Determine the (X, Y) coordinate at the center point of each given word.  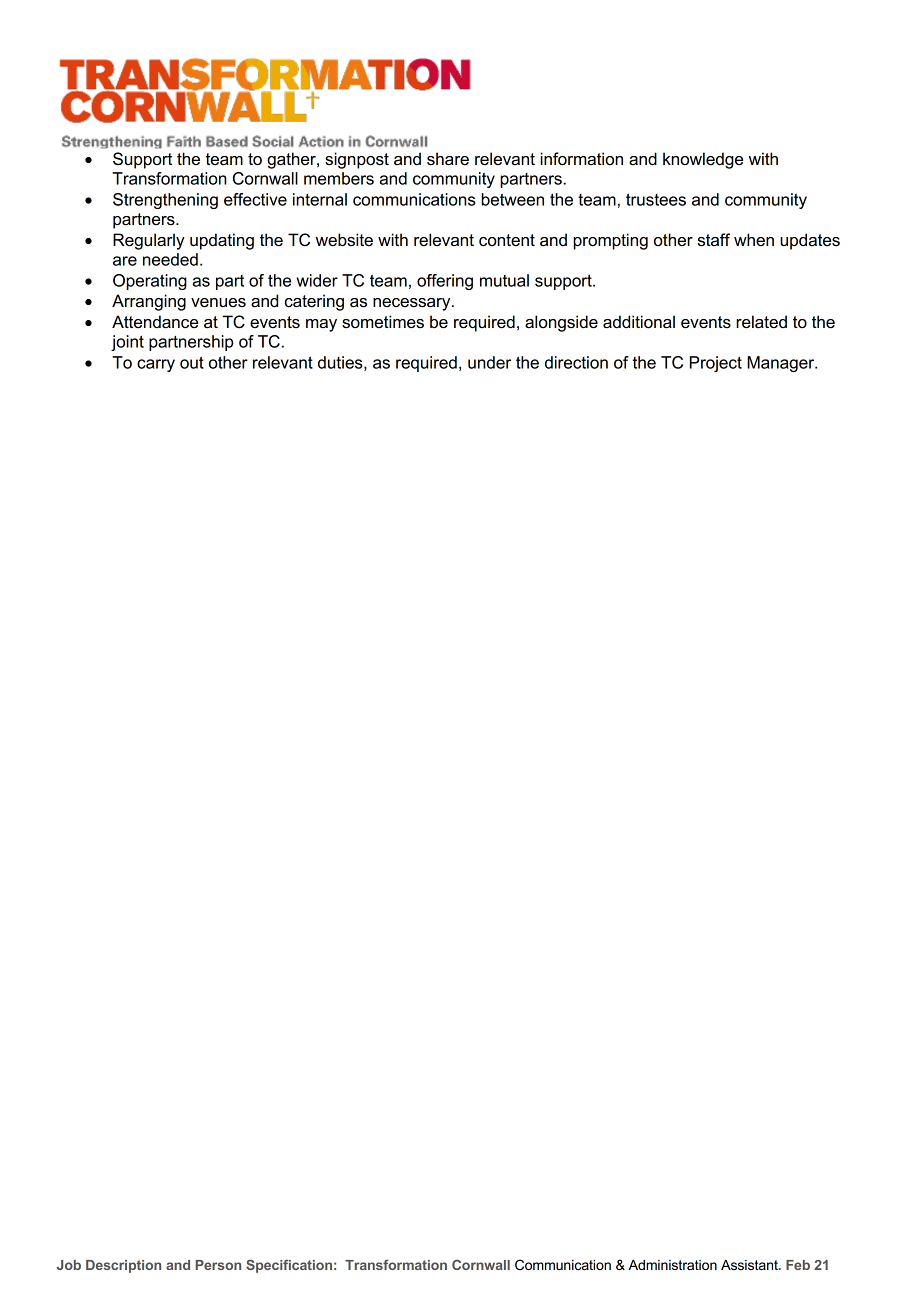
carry (156, 365)
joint (127, 343)
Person (218, 1265)
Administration (672, 1265)
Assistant (750, 1265)
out (192, 362)
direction (576, 362)
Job (69, 1265)
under (489, 362)
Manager (782, 364)
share (448, 159)
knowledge (703, 160)
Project (715, 364)
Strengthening (165, 201)
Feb (798, 1265)
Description (123, 1266)
